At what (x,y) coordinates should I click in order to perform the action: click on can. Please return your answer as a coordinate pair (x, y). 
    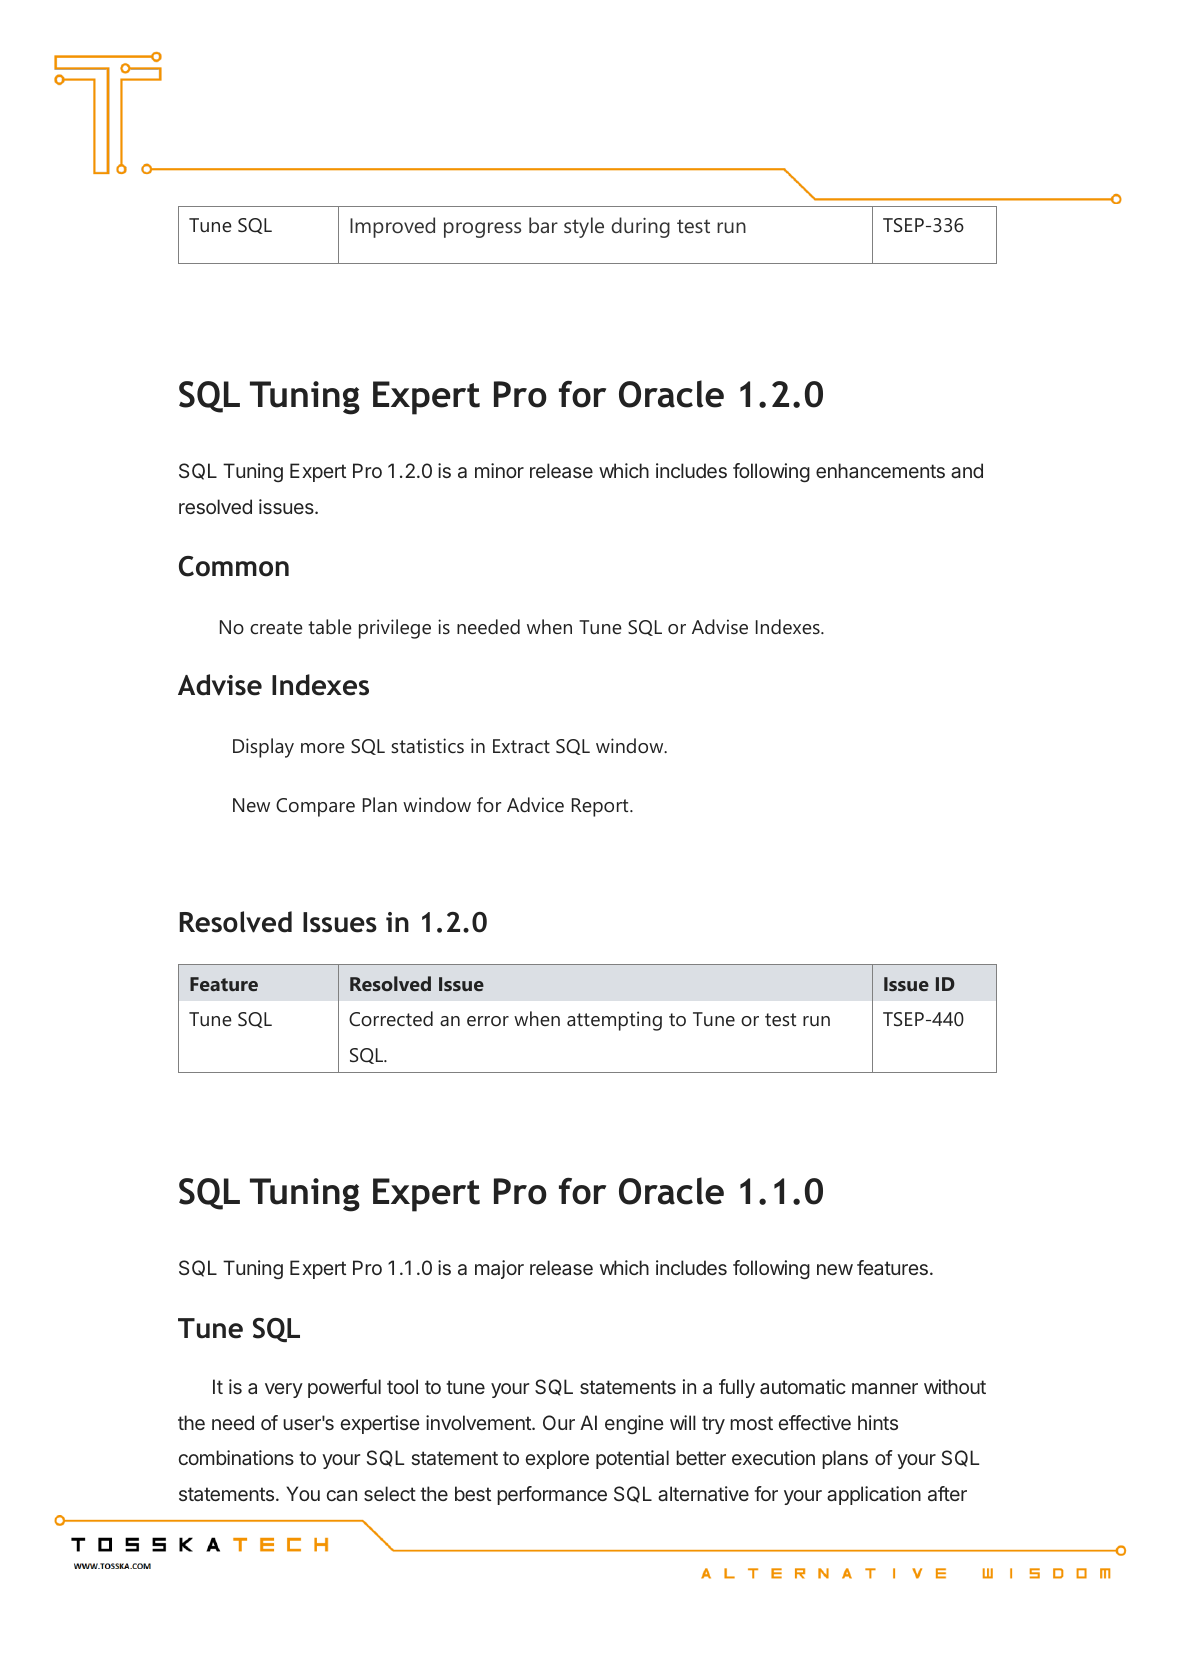
    Looking at the image, I should click on (342, 1495).
